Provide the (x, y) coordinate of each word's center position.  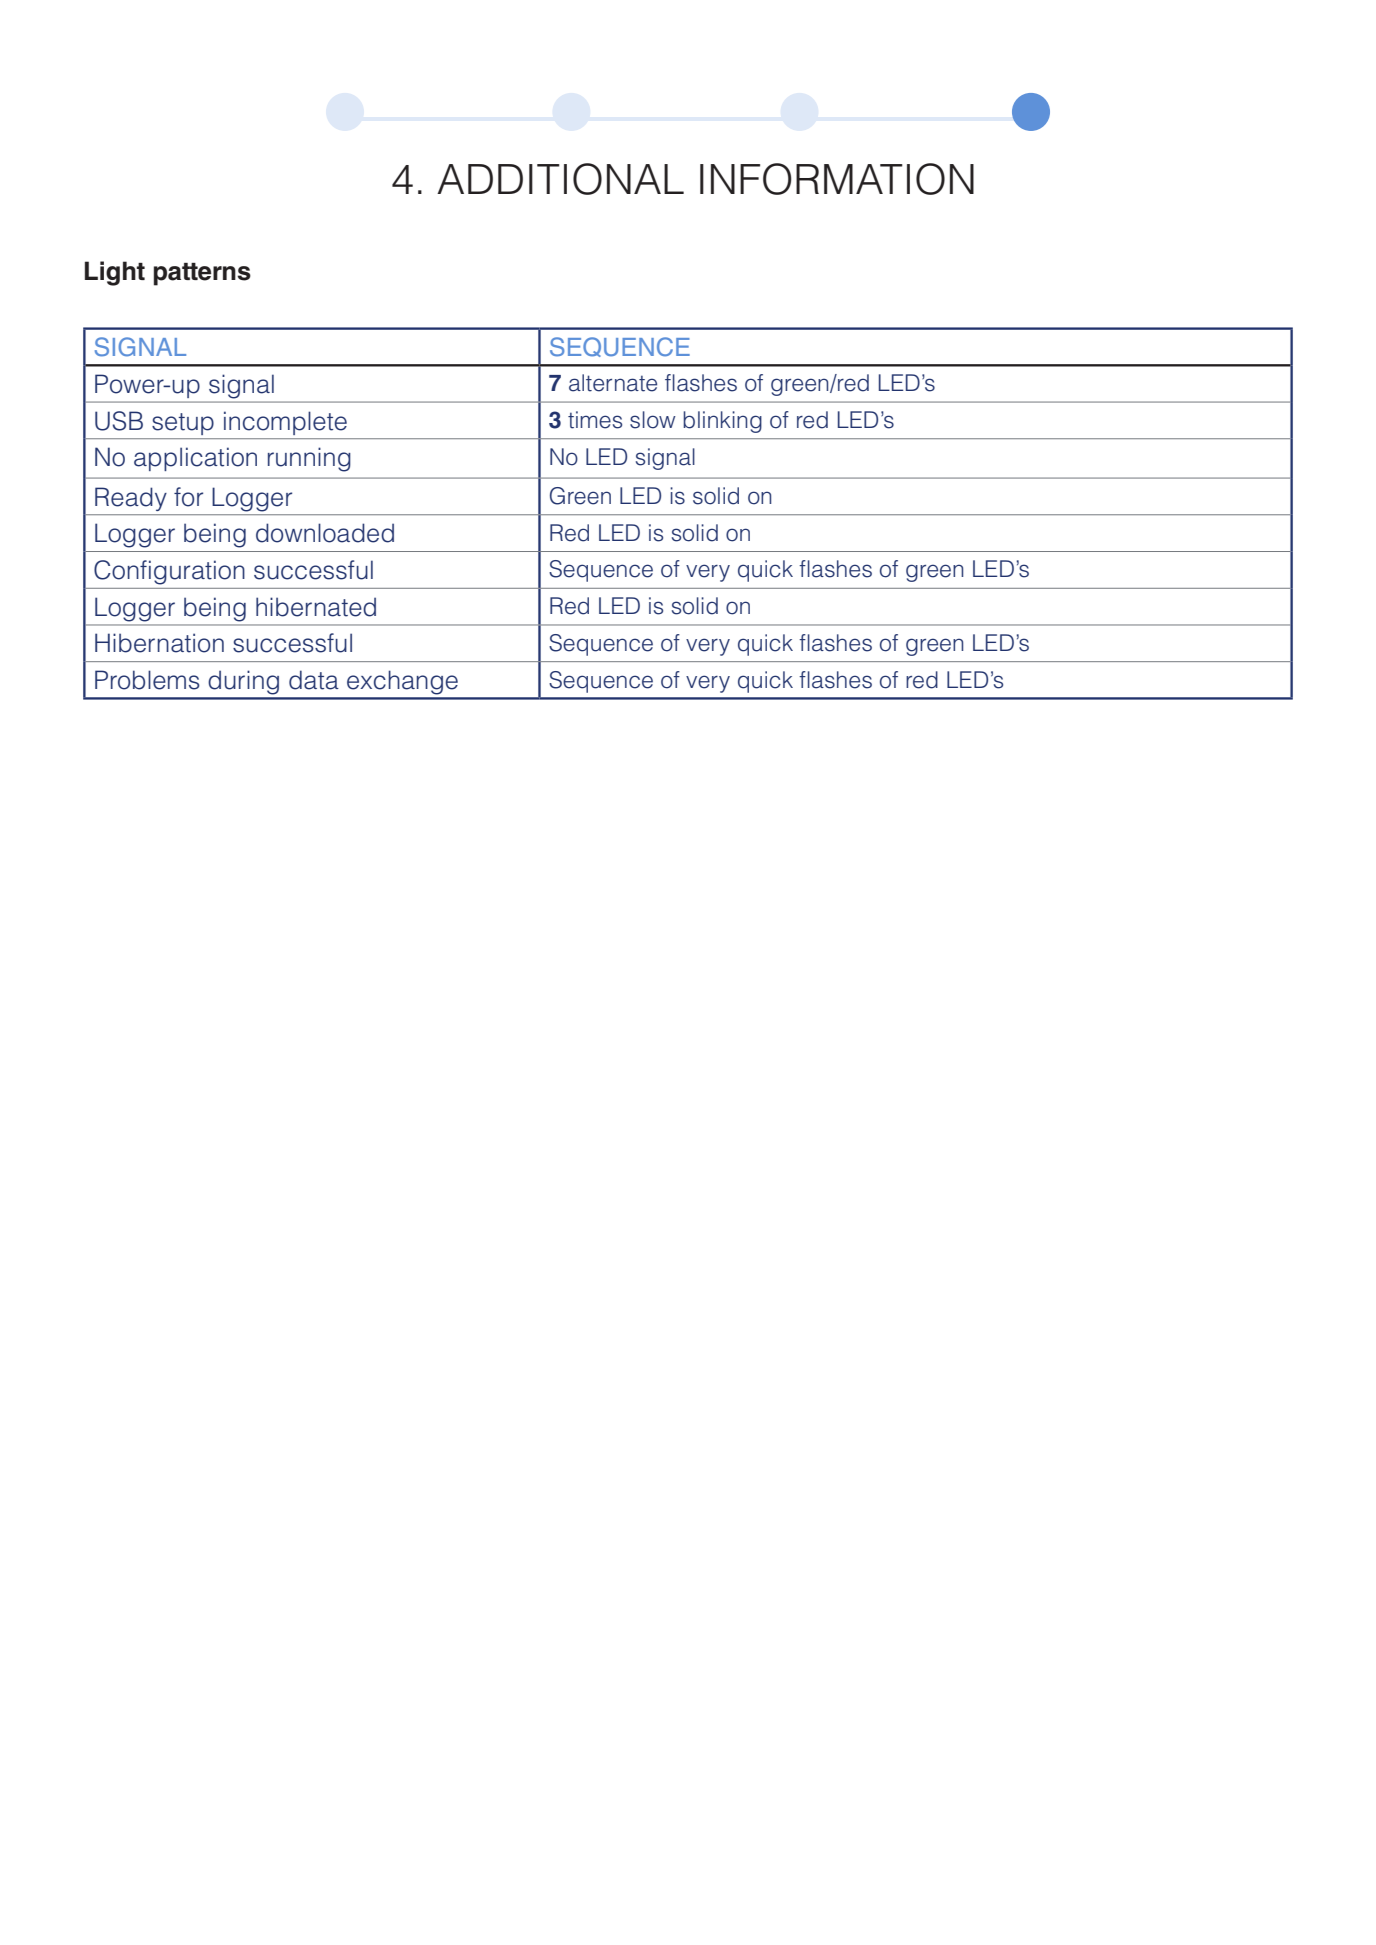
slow (653, 420)
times (595, 420)
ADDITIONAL (560, 179)
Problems (147, 680)
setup (183, 424)
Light (115, 273)
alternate (613, 383)
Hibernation (159, 643)
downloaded (325, 533)
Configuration (169, 572)
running (309, 459)
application (195, 459)
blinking (722, 422)
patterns (202, 274)
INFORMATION (837, 179)
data (314, 680)
